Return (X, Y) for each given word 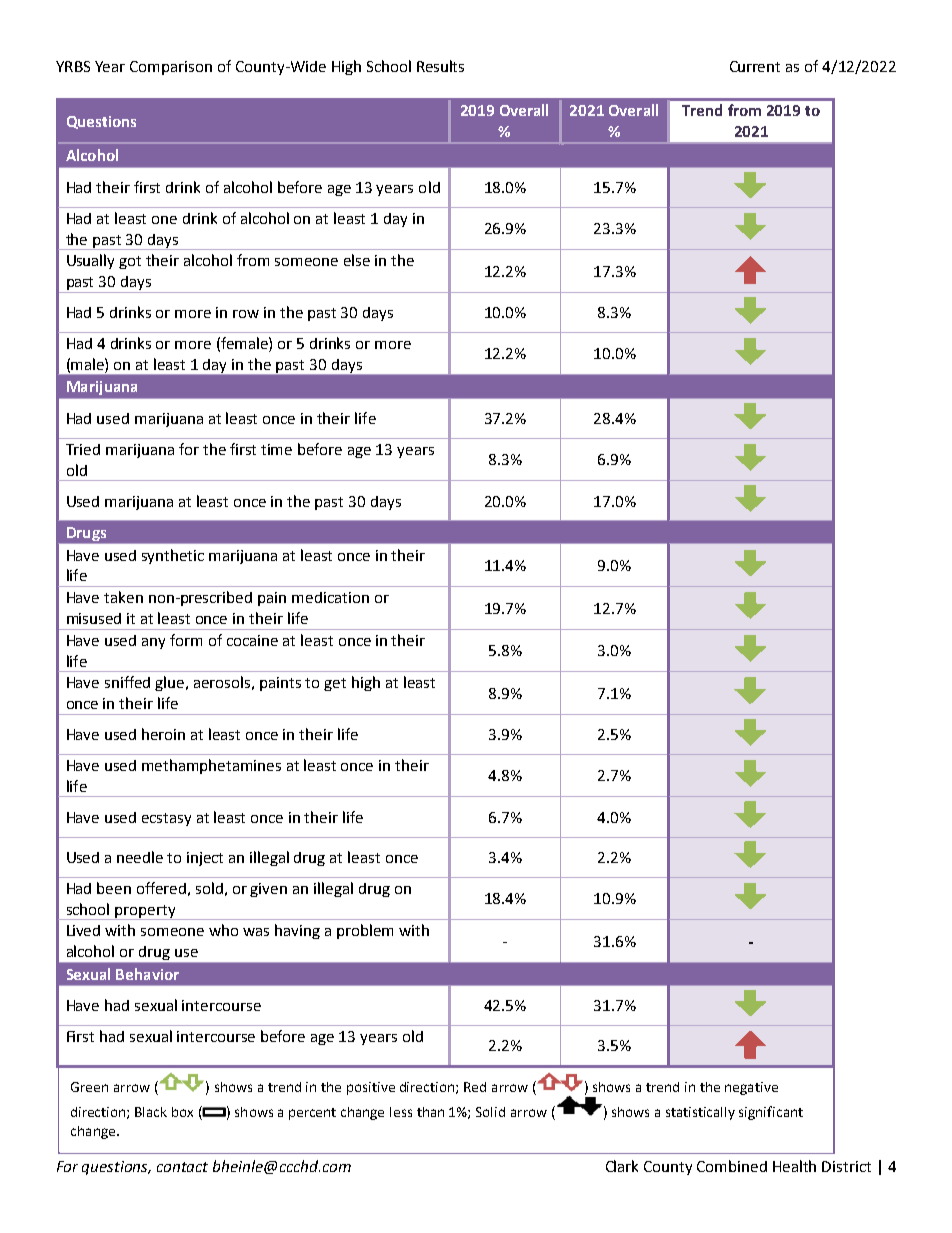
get (335, 684)
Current (755, 66)
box (182, 1112)
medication (330, 597)
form (186, 640)
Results (440, 66)
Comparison (171, 68)
